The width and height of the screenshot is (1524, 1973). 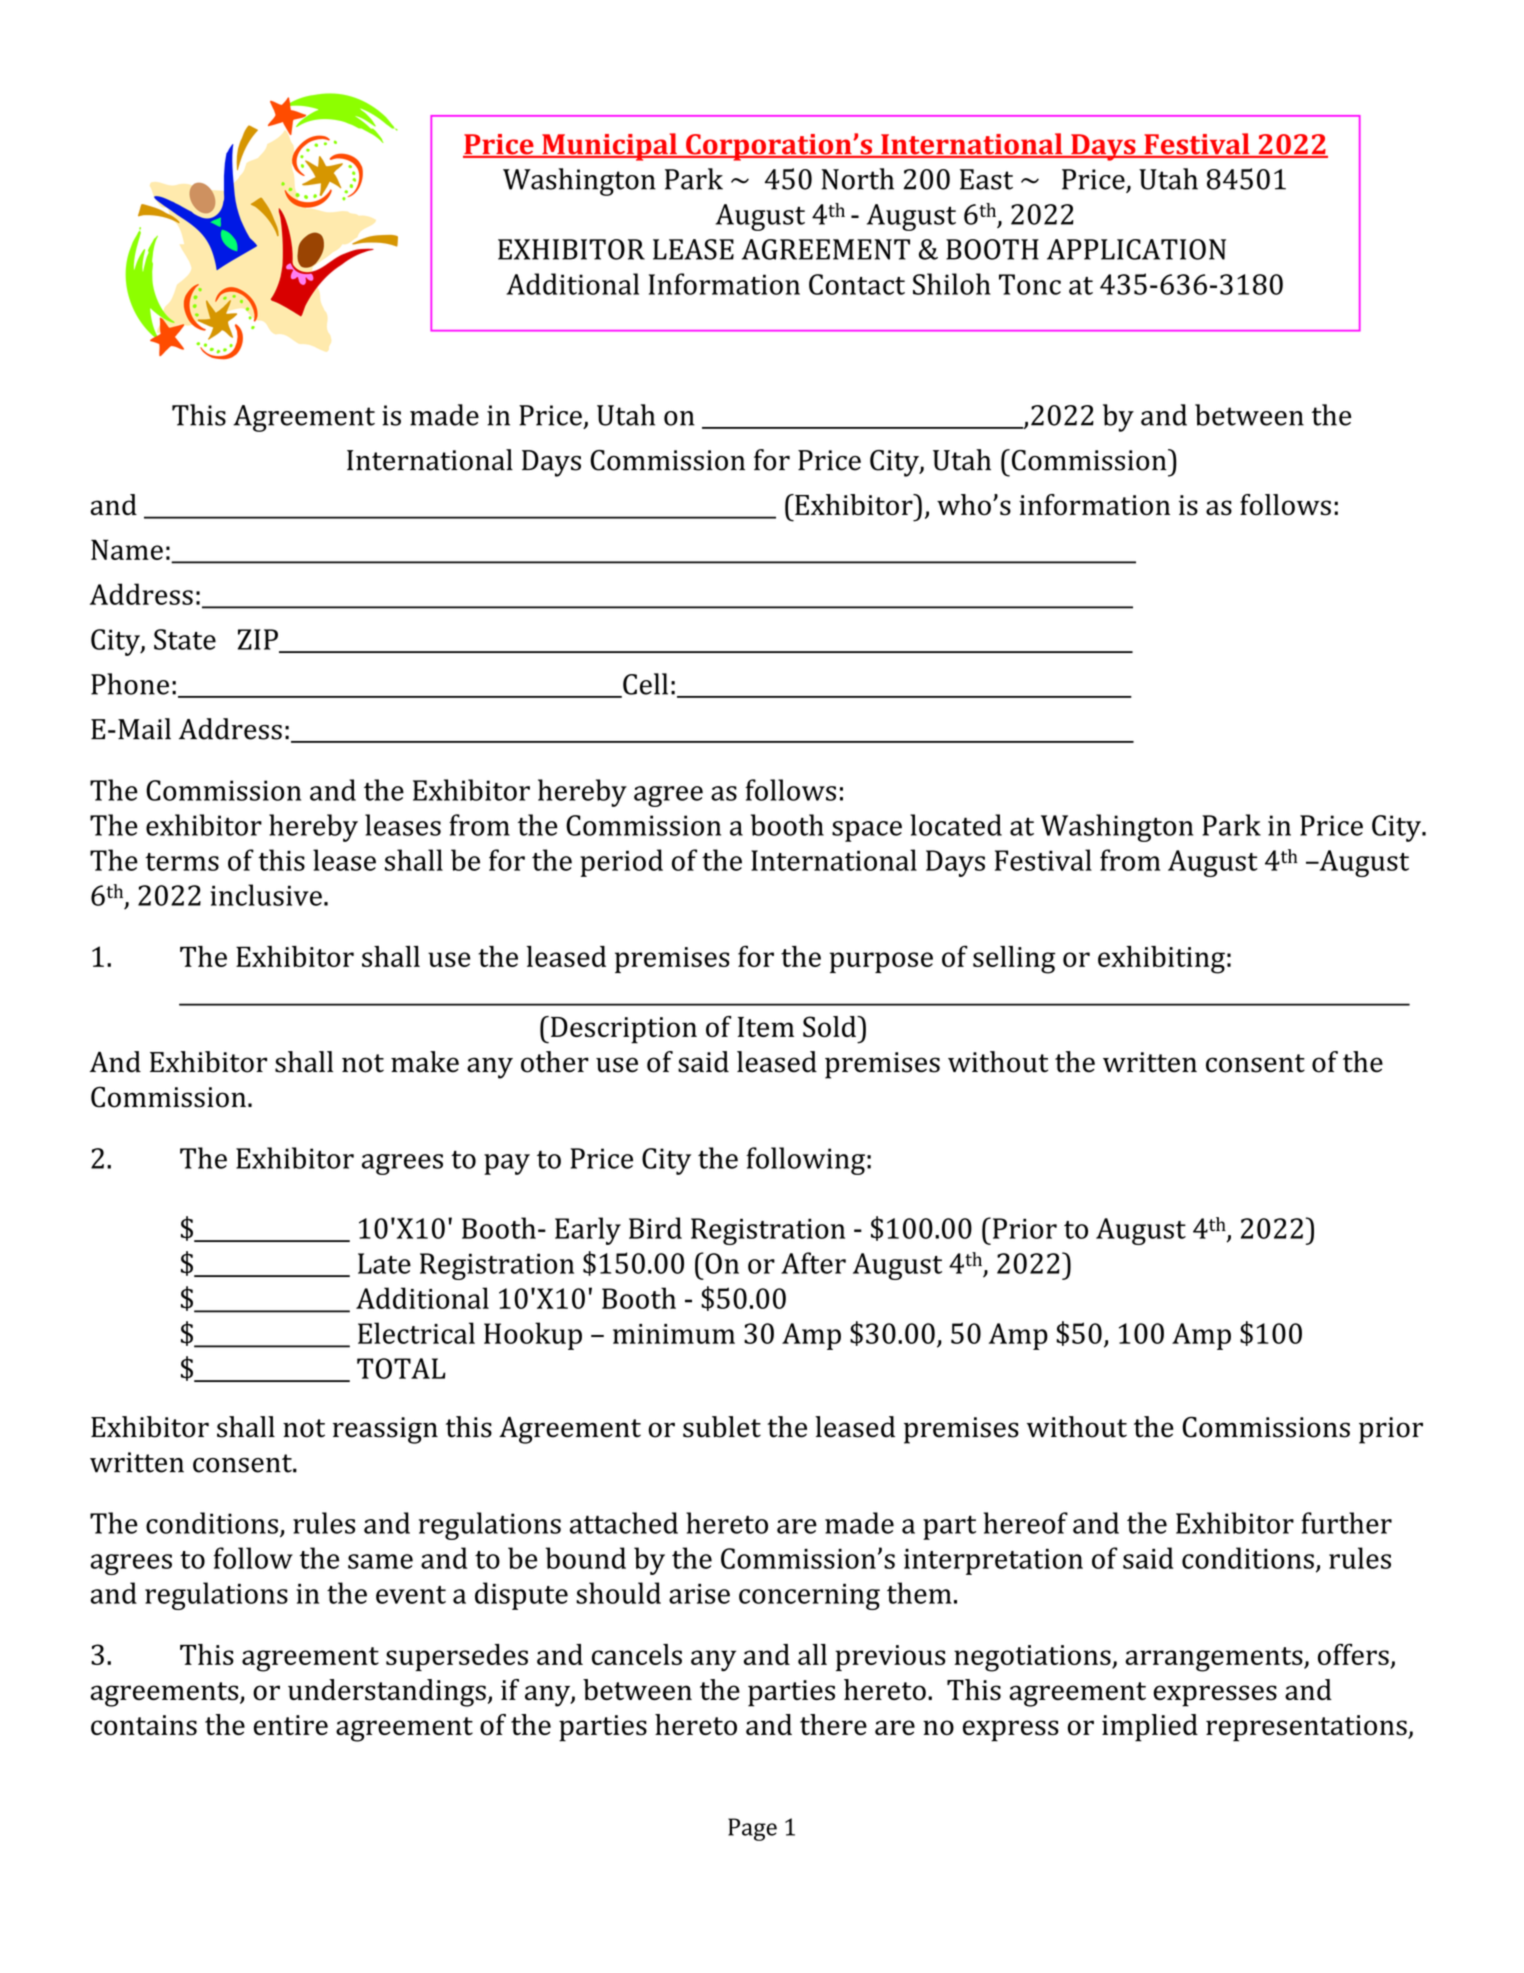 I want to click on Municipal, so click(x=609, y=147).
